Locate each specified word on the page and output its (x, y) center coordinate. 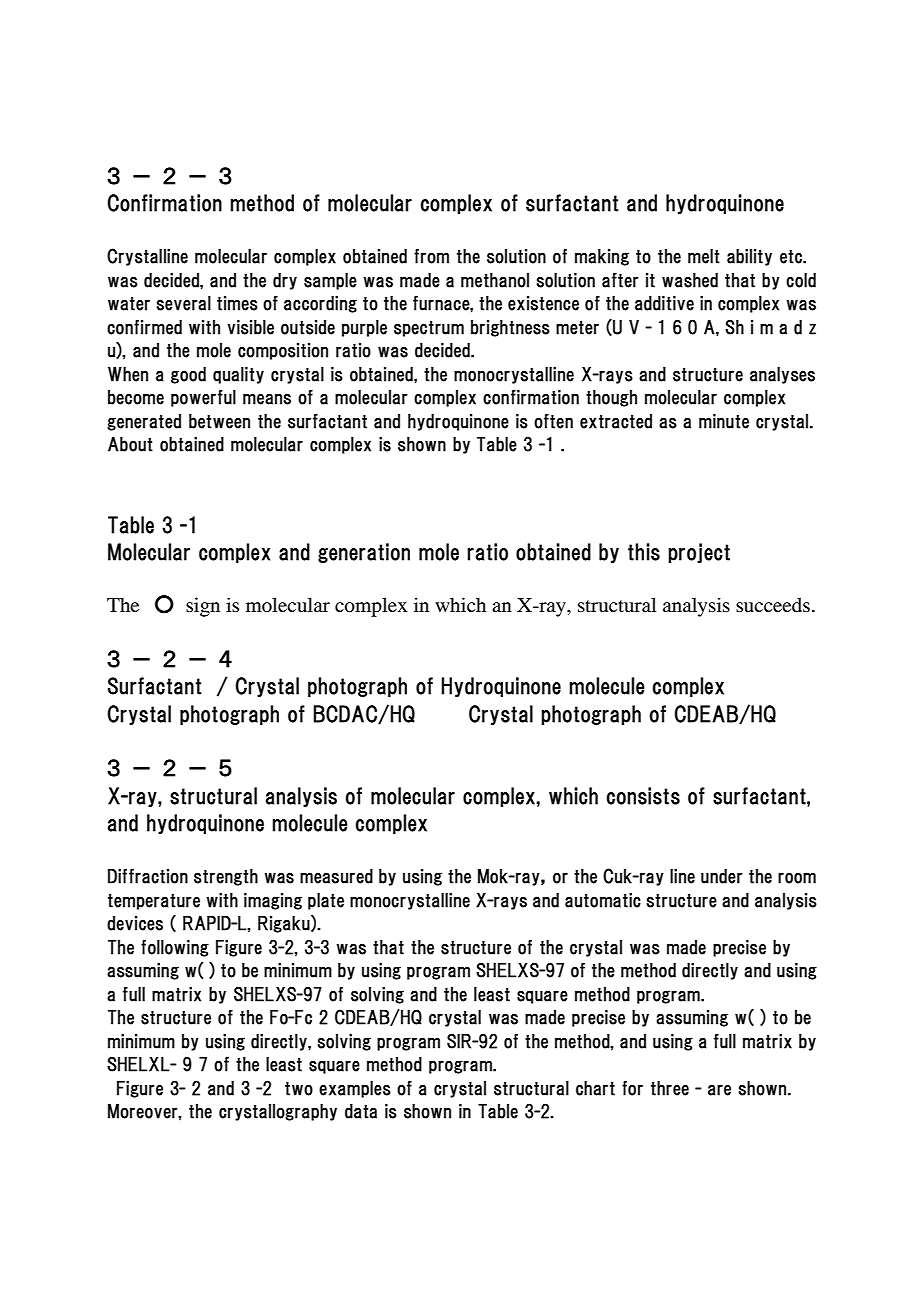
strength (226, 877)
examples (355, 1089)
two (299, 1088)
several (183, 303)
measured (336, 876)
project (699, 553)
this (644, 552)
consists (643, 796)
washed (690, 280)
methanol (495, 280)
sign (203, 607)
